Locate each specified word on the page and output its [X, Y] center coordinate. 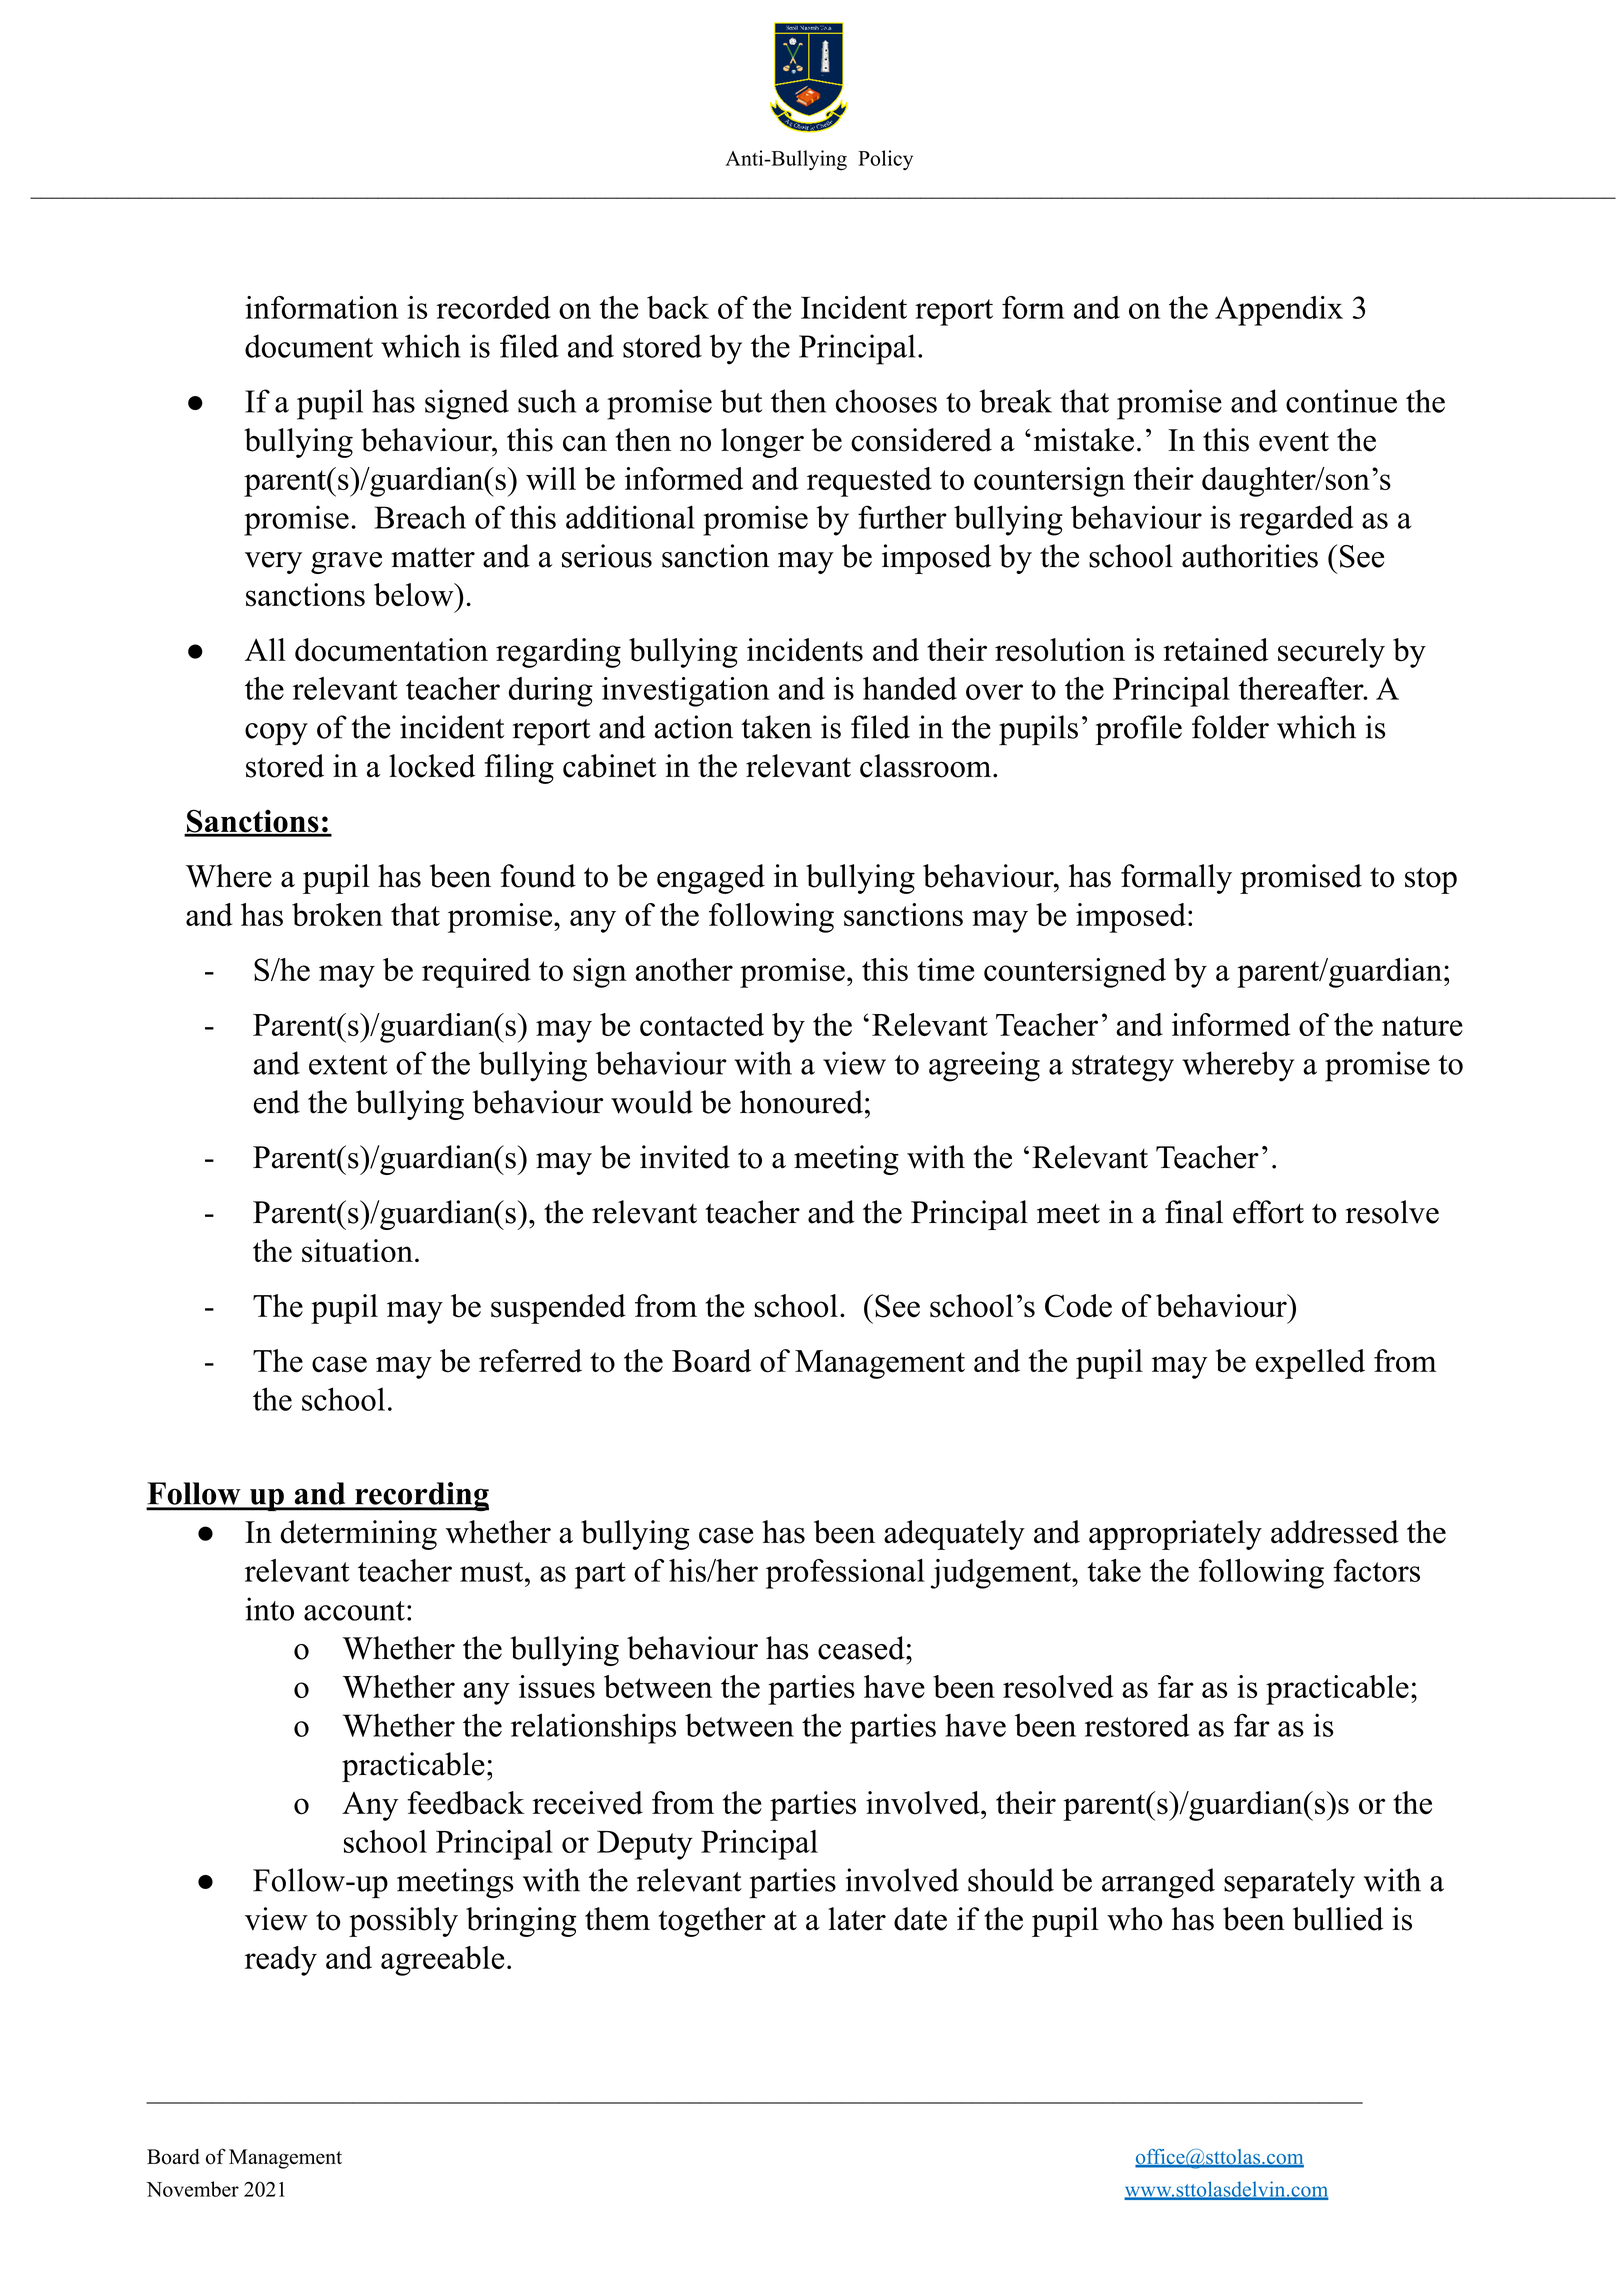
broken [337, 914]
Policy [885, 160]
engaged [711, 879]
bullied [1338, 1919]
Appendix [1279, 311]
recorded [493, 307]
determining [359, 1535]
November [193, 2189]
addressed [1335, 1532]
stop [1431, 880]
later [857, 1919]
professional [845, 1574]
